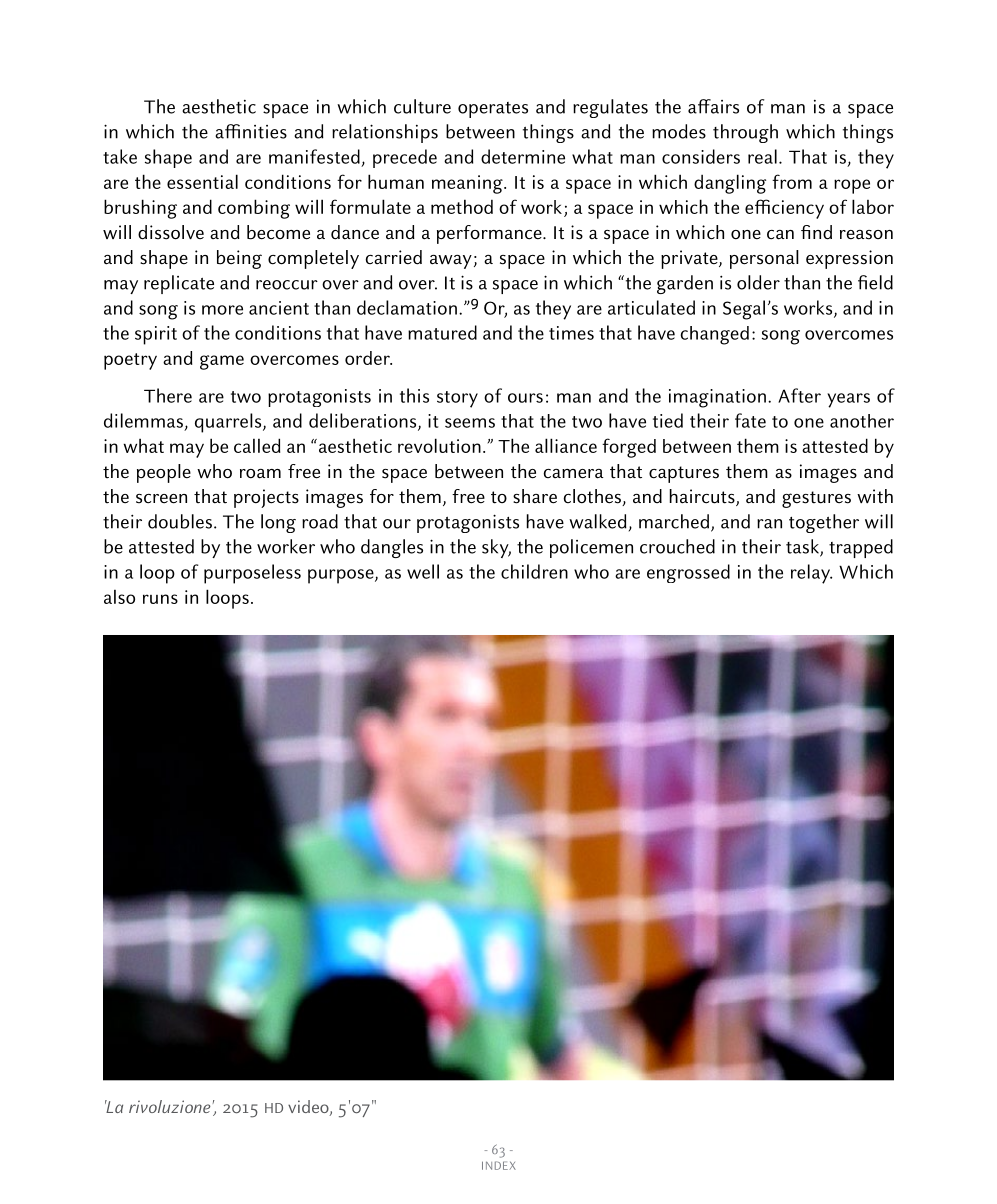  Describe the element at coordinates (816, 499) in the document. I see `gestures` at that location.
